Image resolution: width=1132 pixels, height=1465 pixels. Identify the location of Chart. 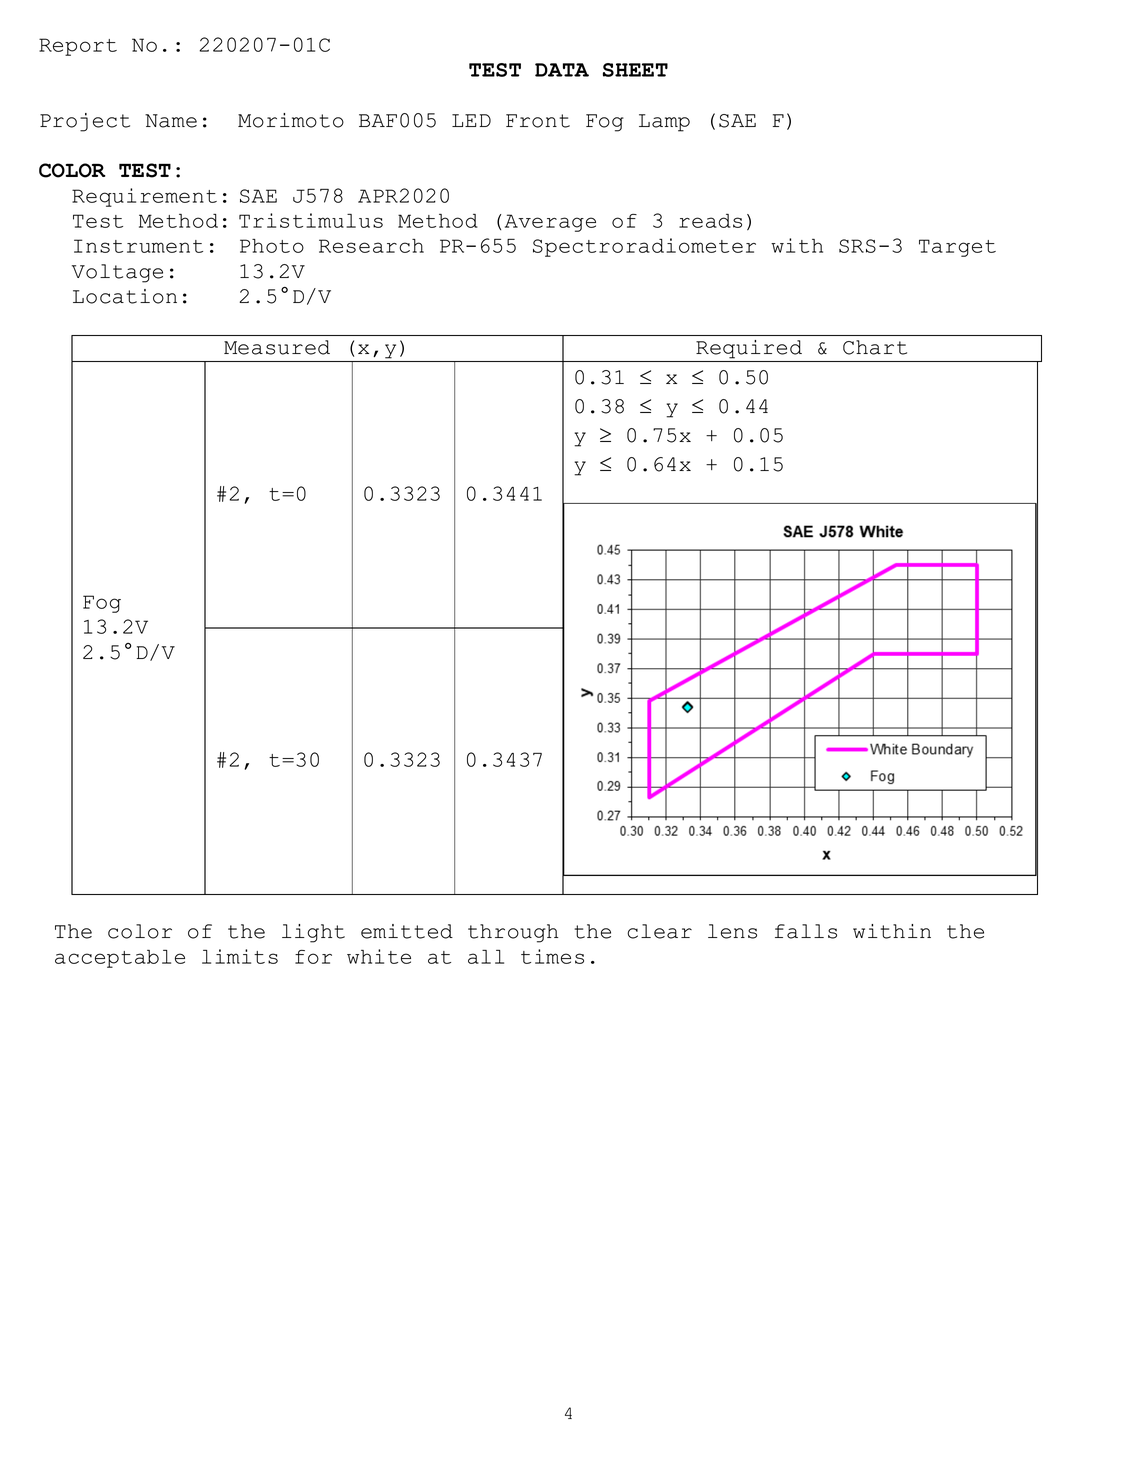
(875, 347).
